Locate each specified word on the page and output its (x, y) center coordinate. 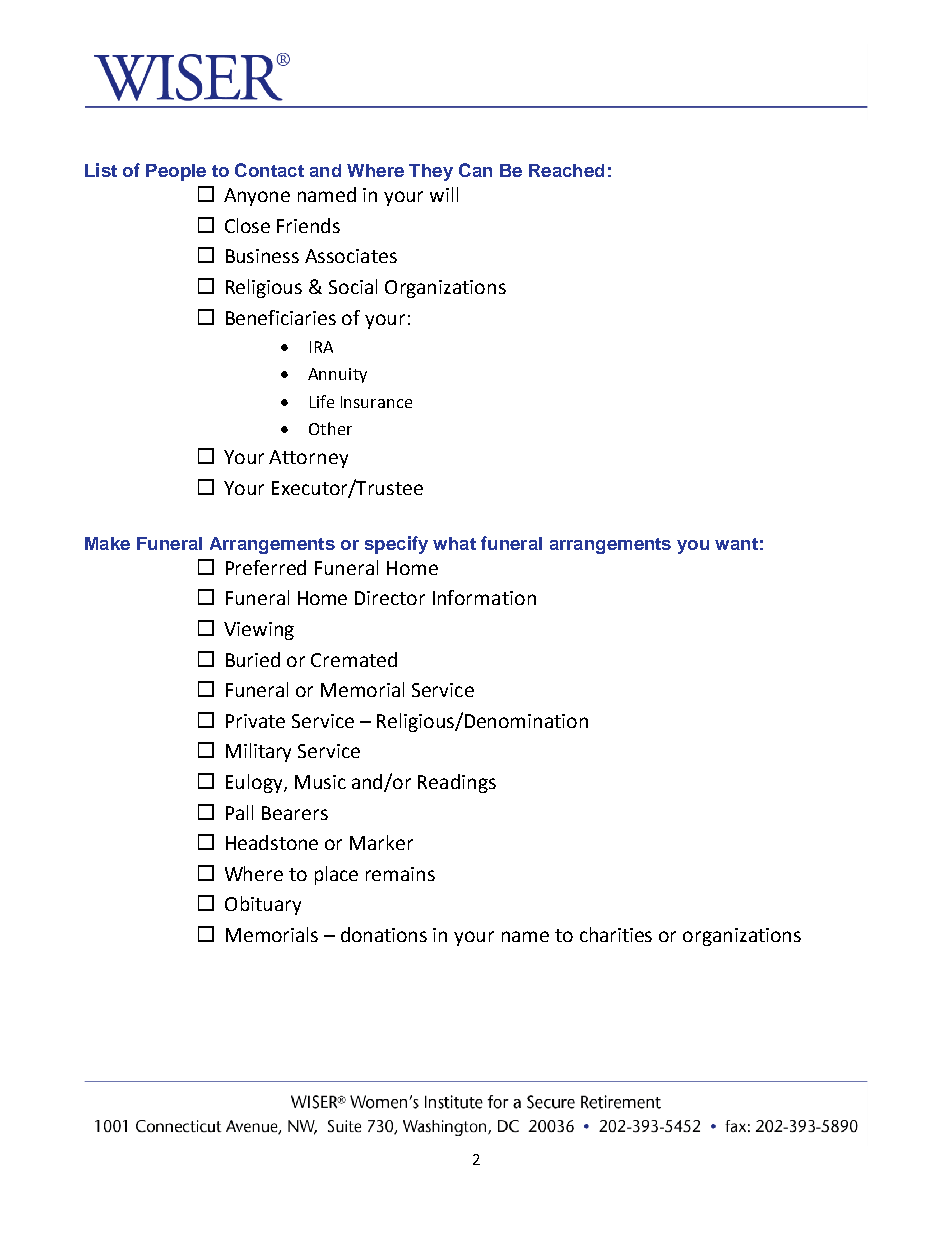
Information (484, 597)
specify (396, 545)
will (444, 194)
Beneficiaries (281, 317)
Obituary (263, 905)
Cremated (354, 659)
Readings (457, 783)
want (736, 544)
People (176, 172)
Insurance (376, 402)
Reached (566, 170)
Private (255, 721)
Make (107, 543)
